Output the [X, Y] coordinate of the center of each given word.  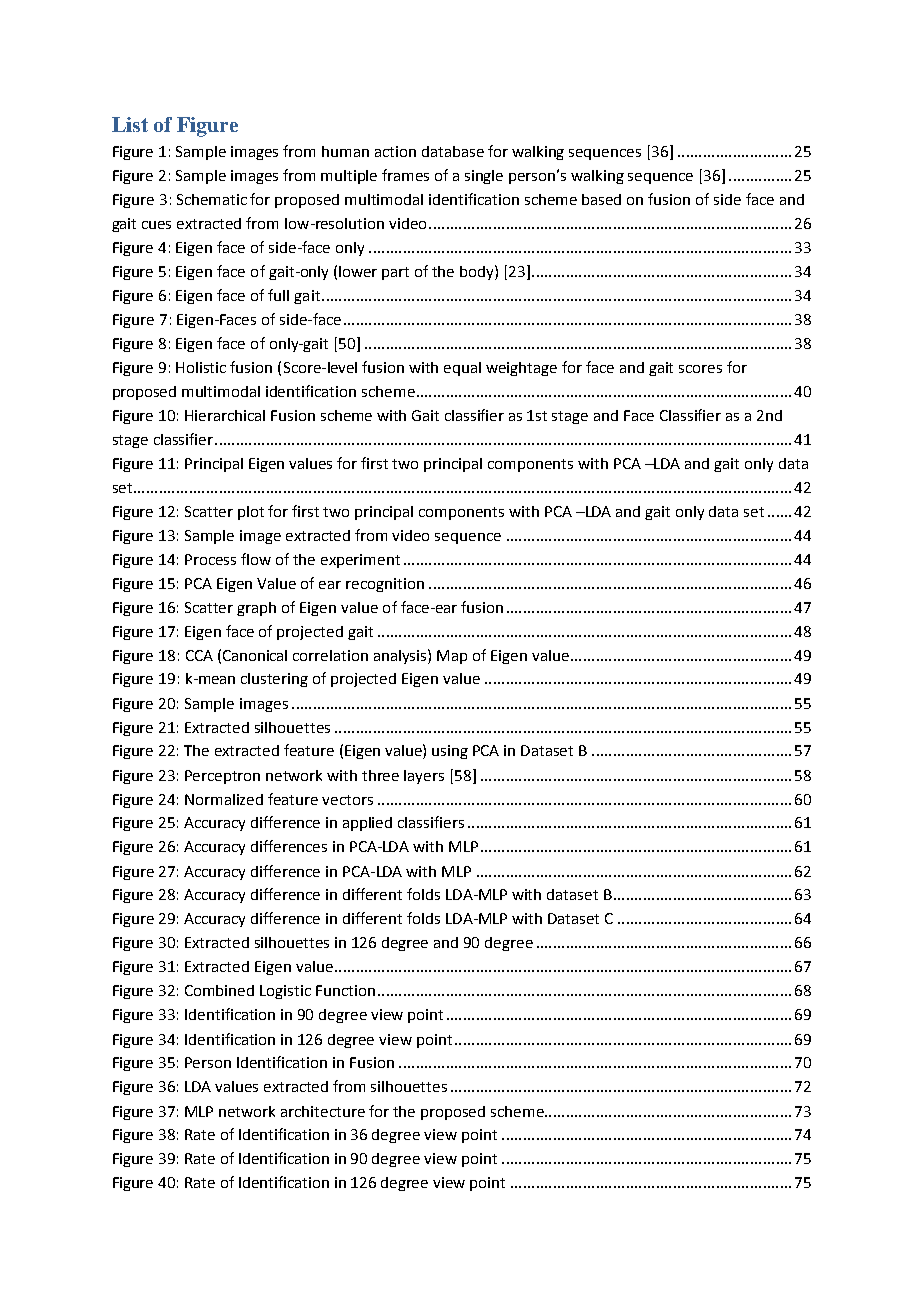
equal [462, 369]
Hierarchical [225, 415]
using [450, 752]
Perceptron [222, 777]
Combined [219, 990]
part [395, 273]
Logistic [285, 992]
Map [452, 657]
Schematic [212, 199]
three [380, 775]
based [601, 199]
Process [210, 559]
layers [424, 777]
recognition [385, 585]
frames [405, 175]
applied [367, 824]
